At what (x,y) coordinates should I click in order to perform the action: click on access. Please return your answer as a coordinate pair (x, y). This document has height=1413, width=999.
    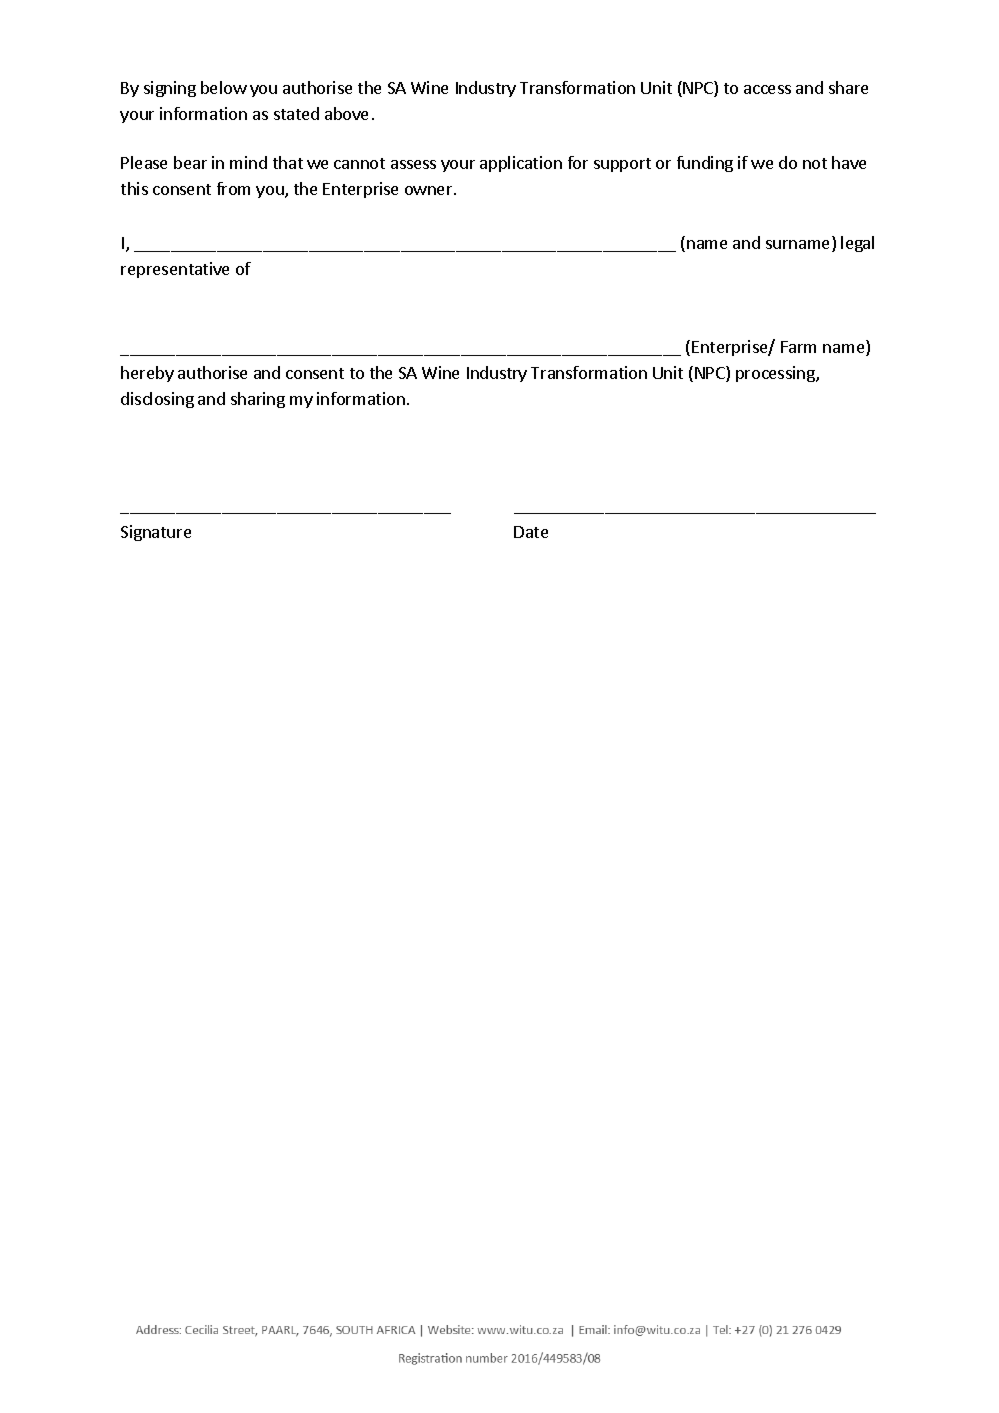
    Looking at the image, I should click on (767, 89).
